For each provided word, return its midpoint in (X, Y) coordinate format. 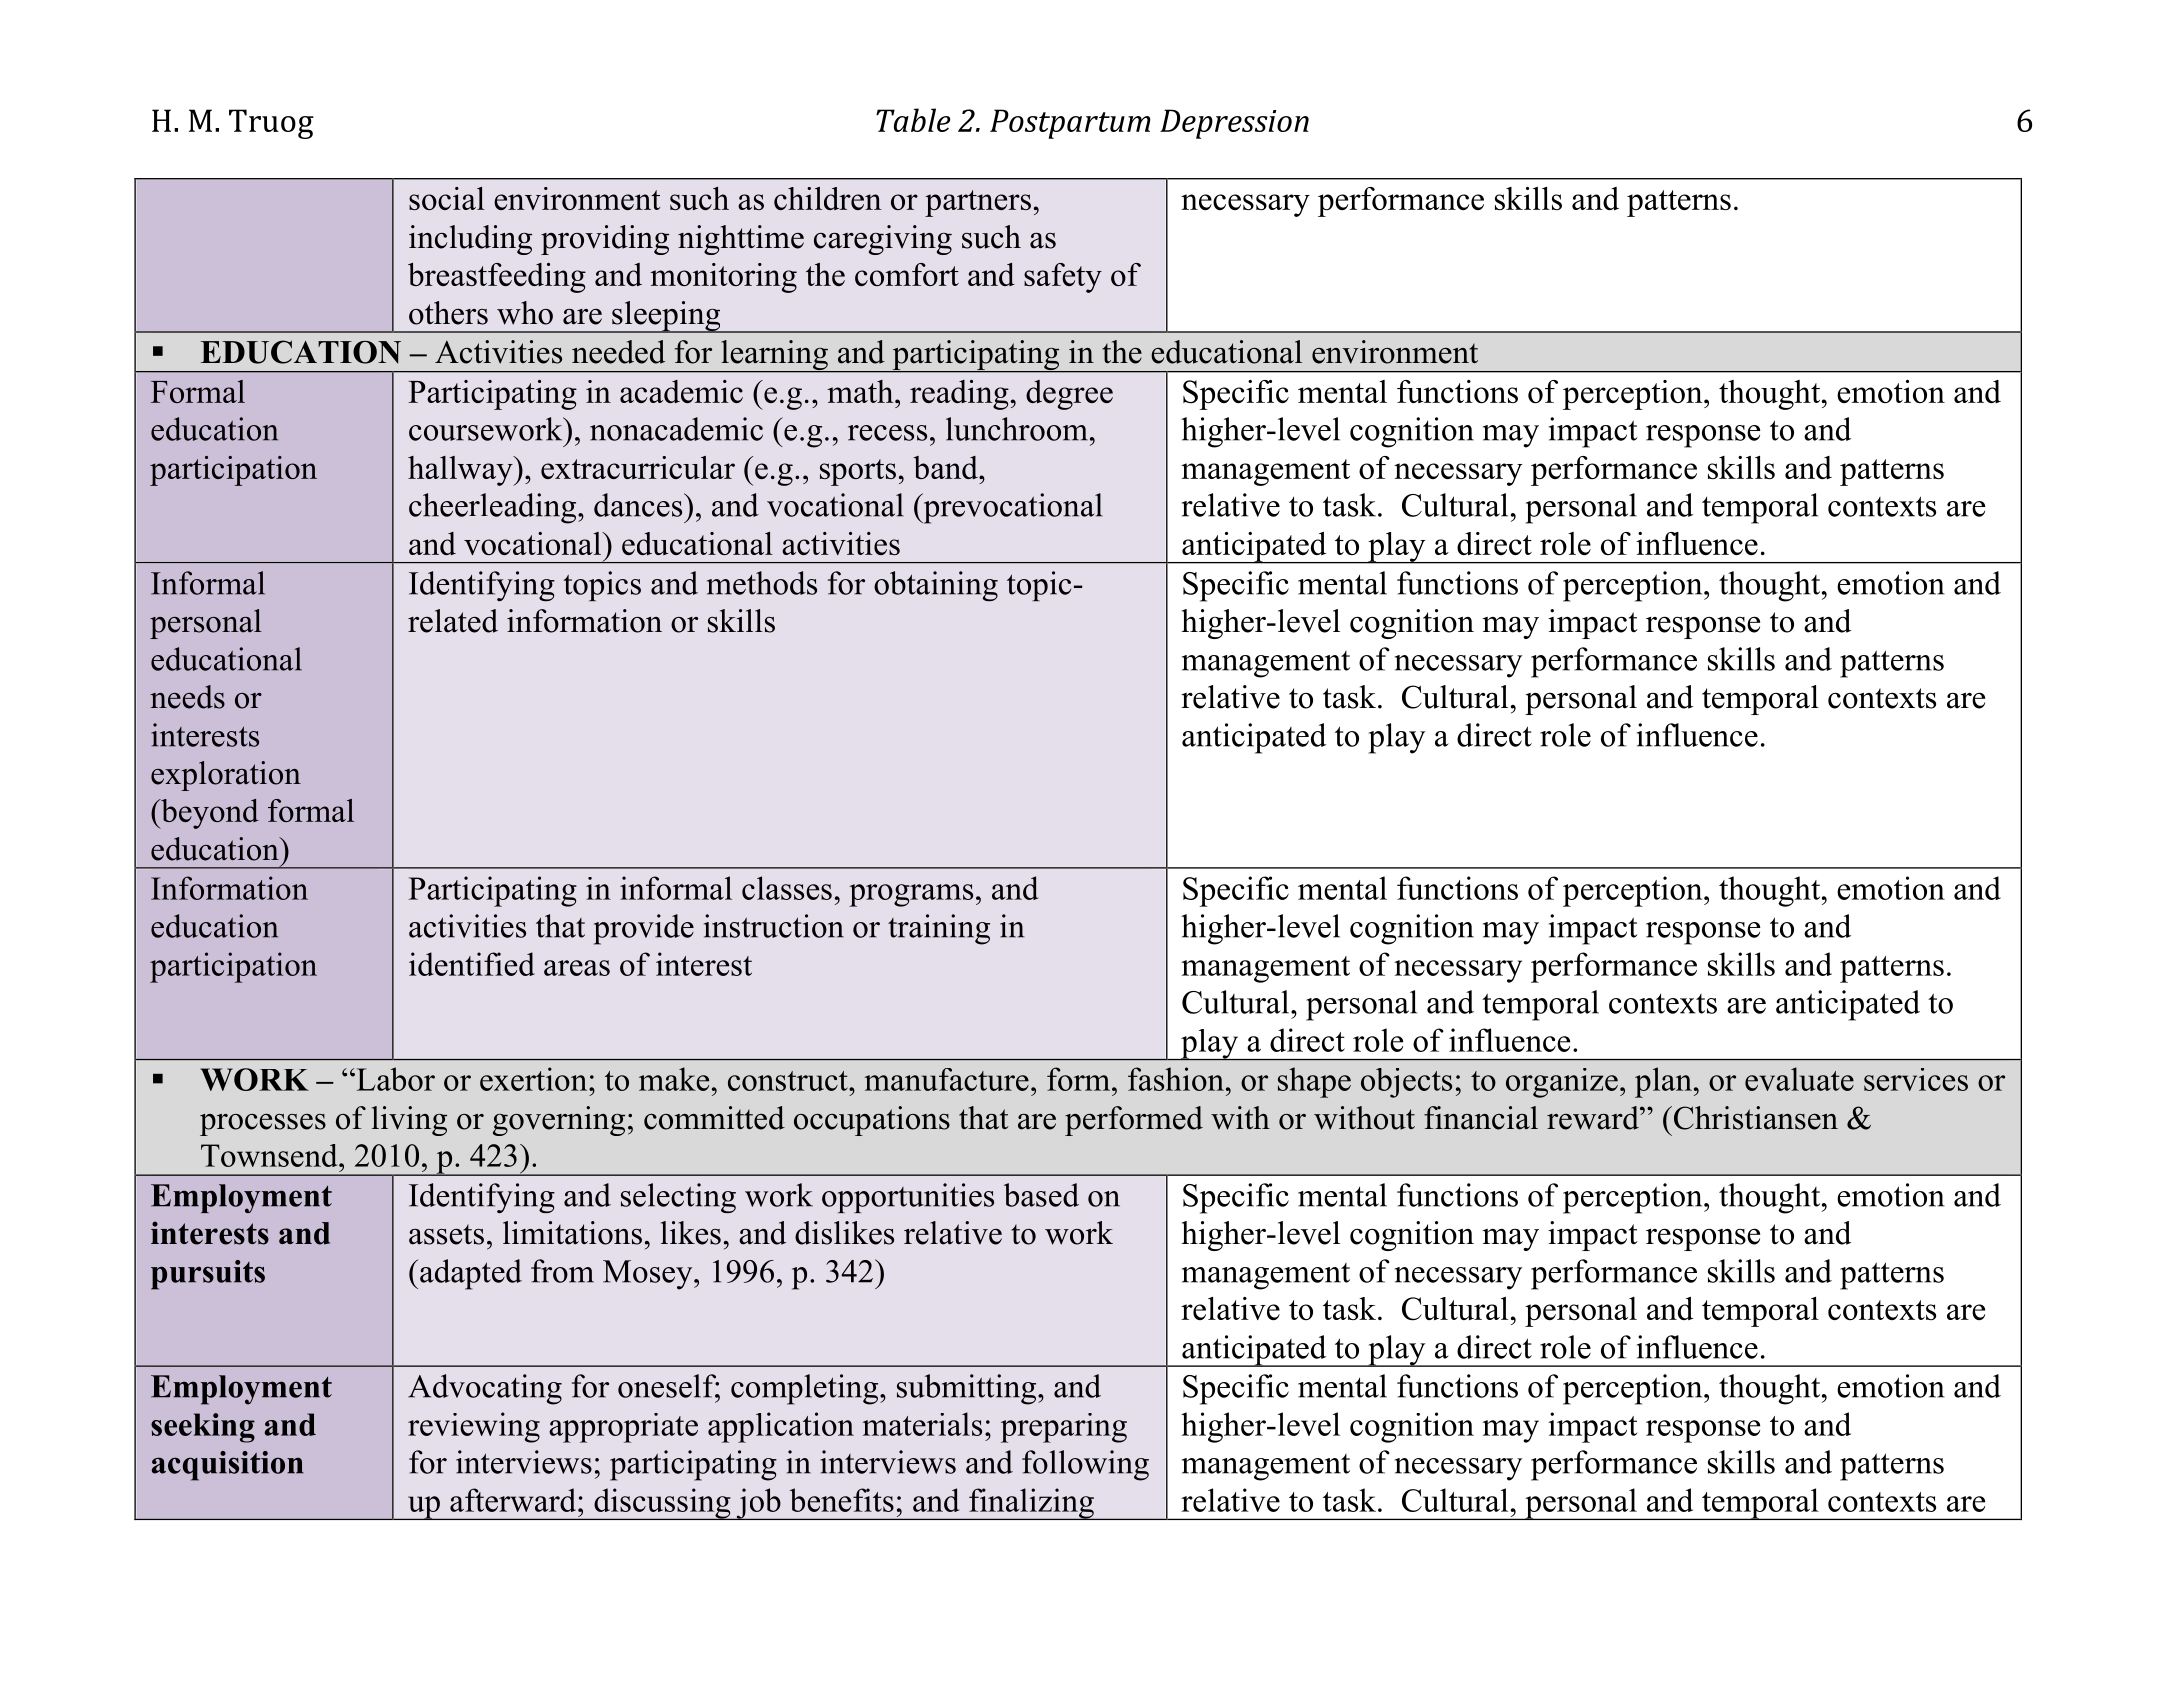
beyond (209, 814)
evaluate (1799, 1079)
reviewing (474, 1427)
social (447, 198)
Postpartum (1070, 124)
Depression (1234, 124)
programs (911, 895)
